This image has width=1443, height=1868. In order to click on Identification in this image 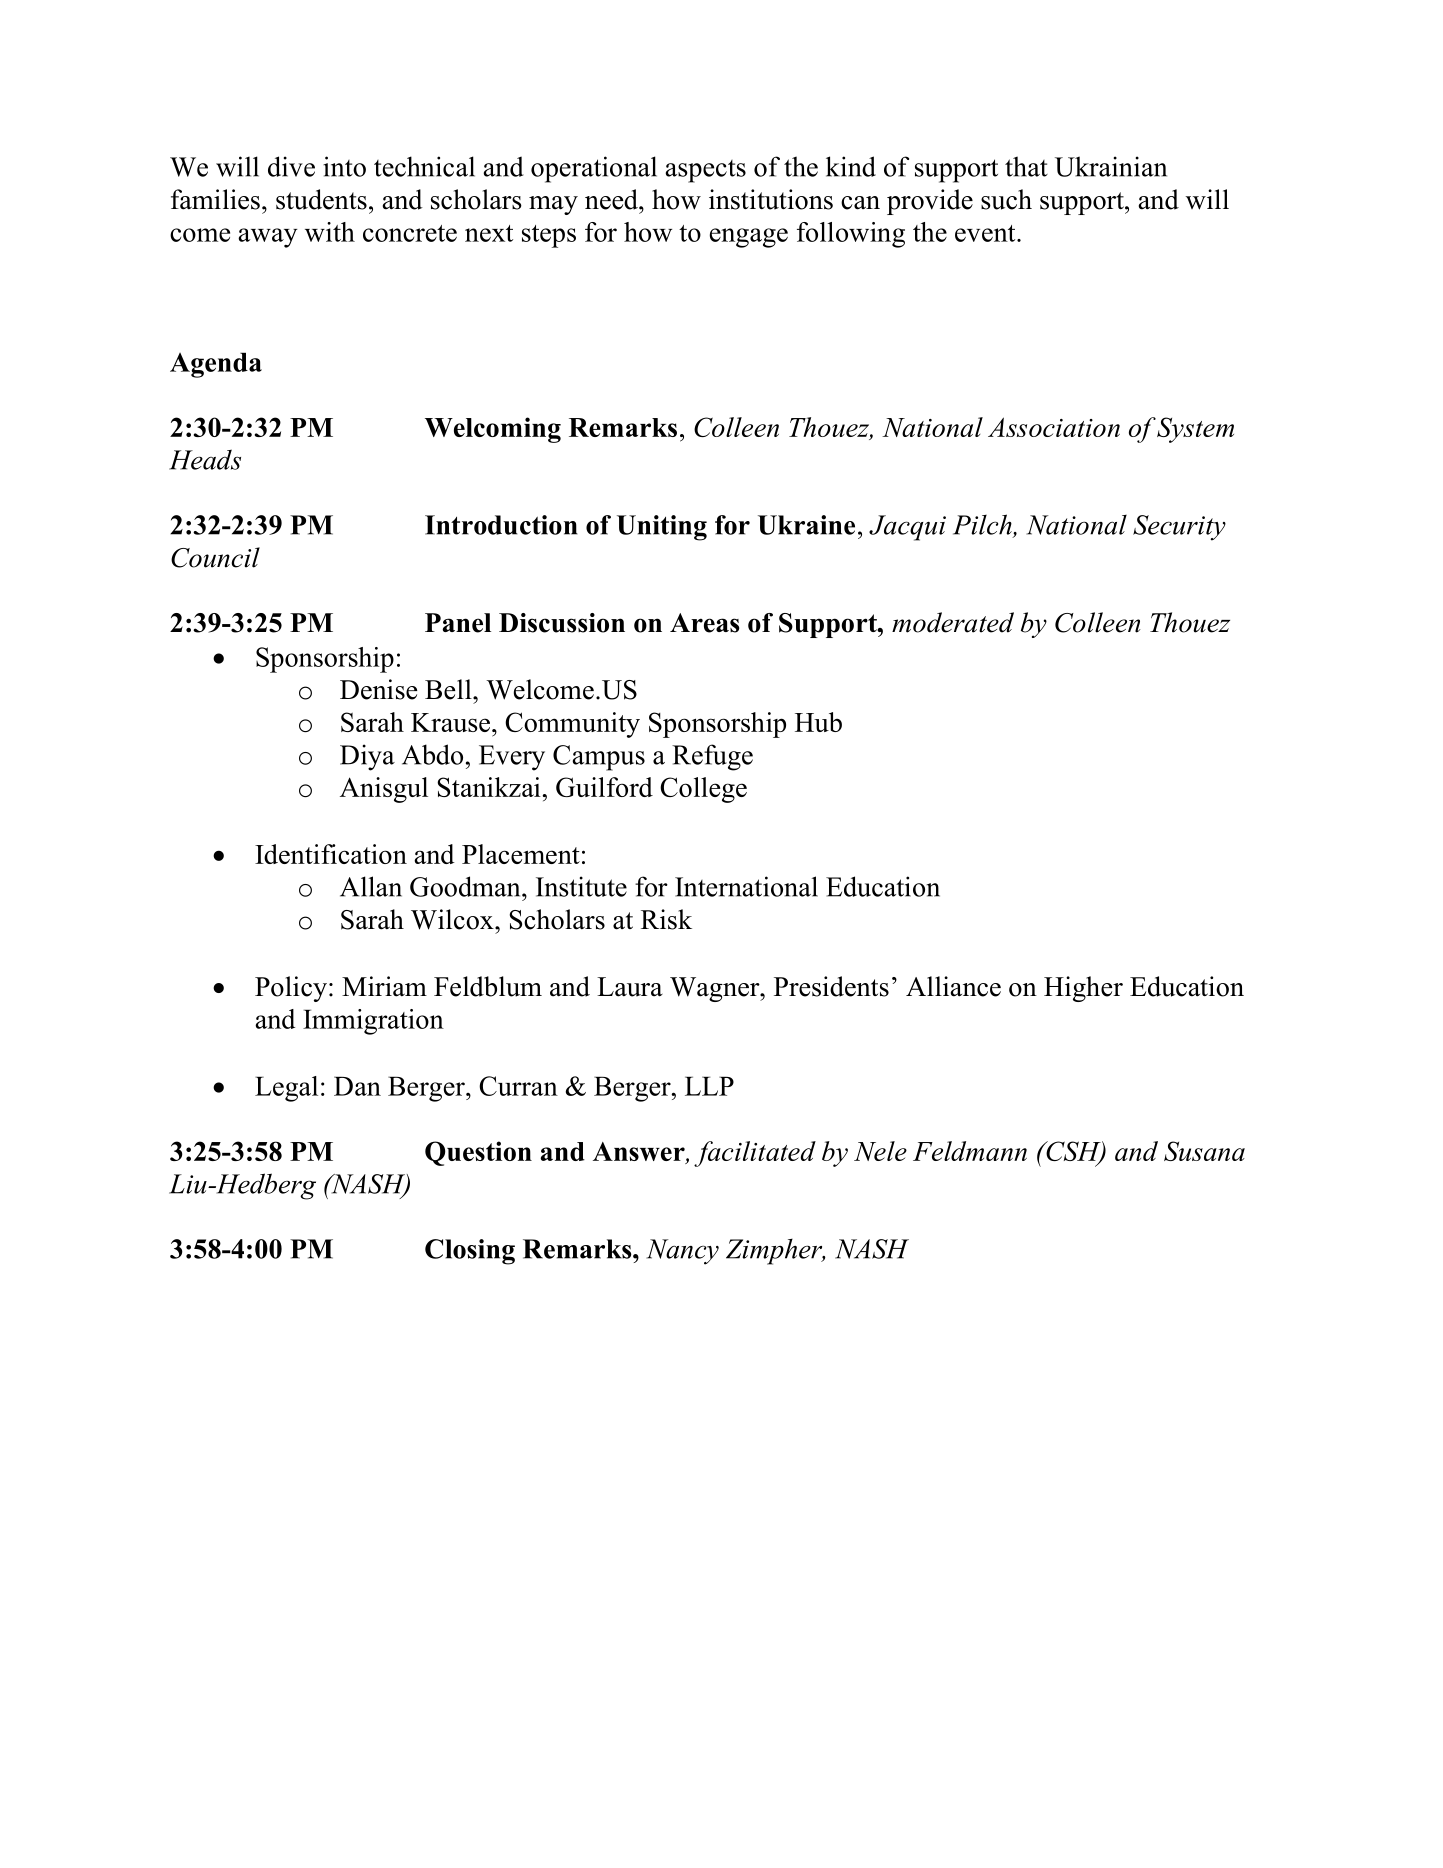, I will do `click(331, 854)`.
